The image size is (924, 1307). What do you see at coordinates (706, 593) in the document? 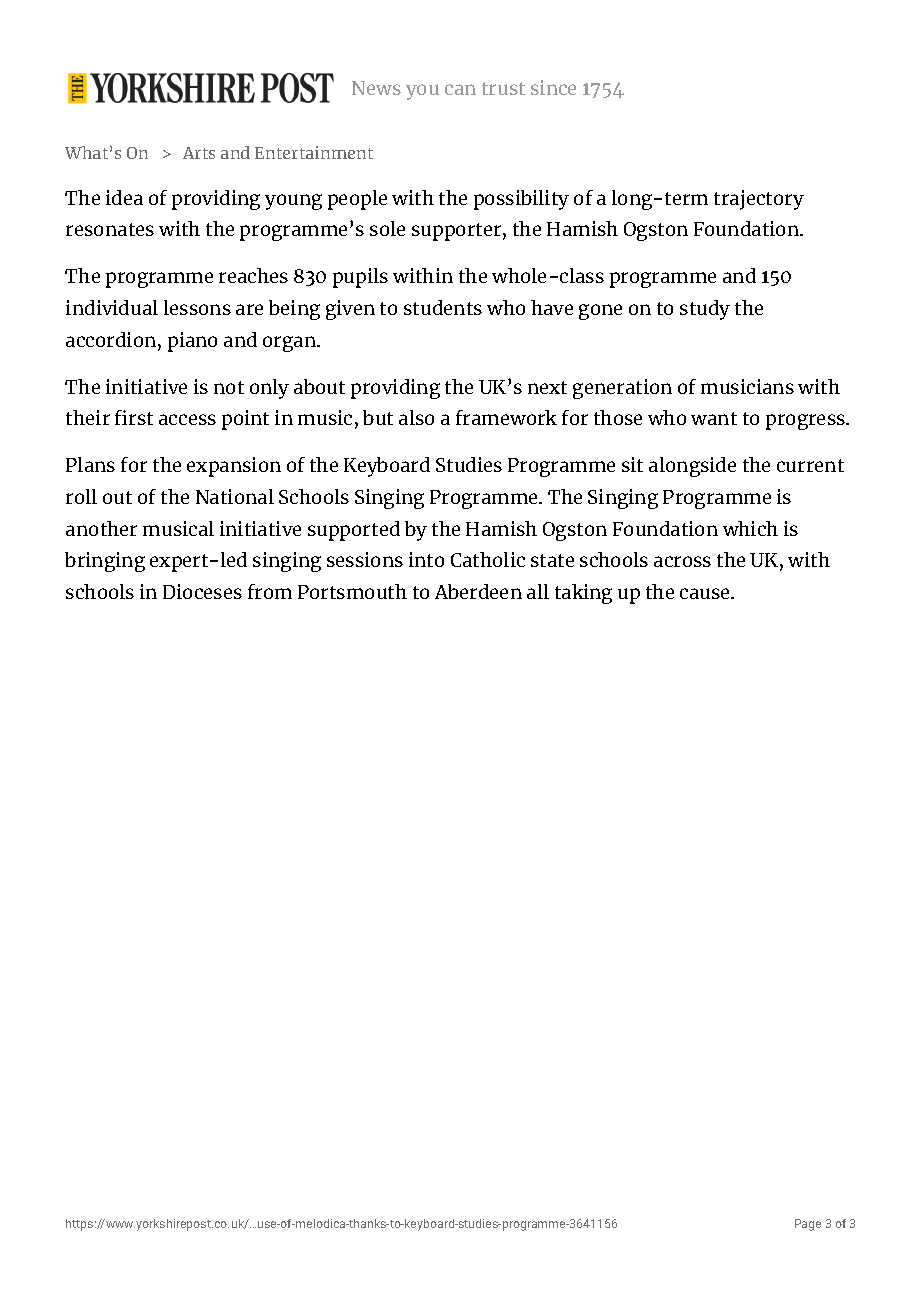
I see `cause` at bounding box center [706, 593].
